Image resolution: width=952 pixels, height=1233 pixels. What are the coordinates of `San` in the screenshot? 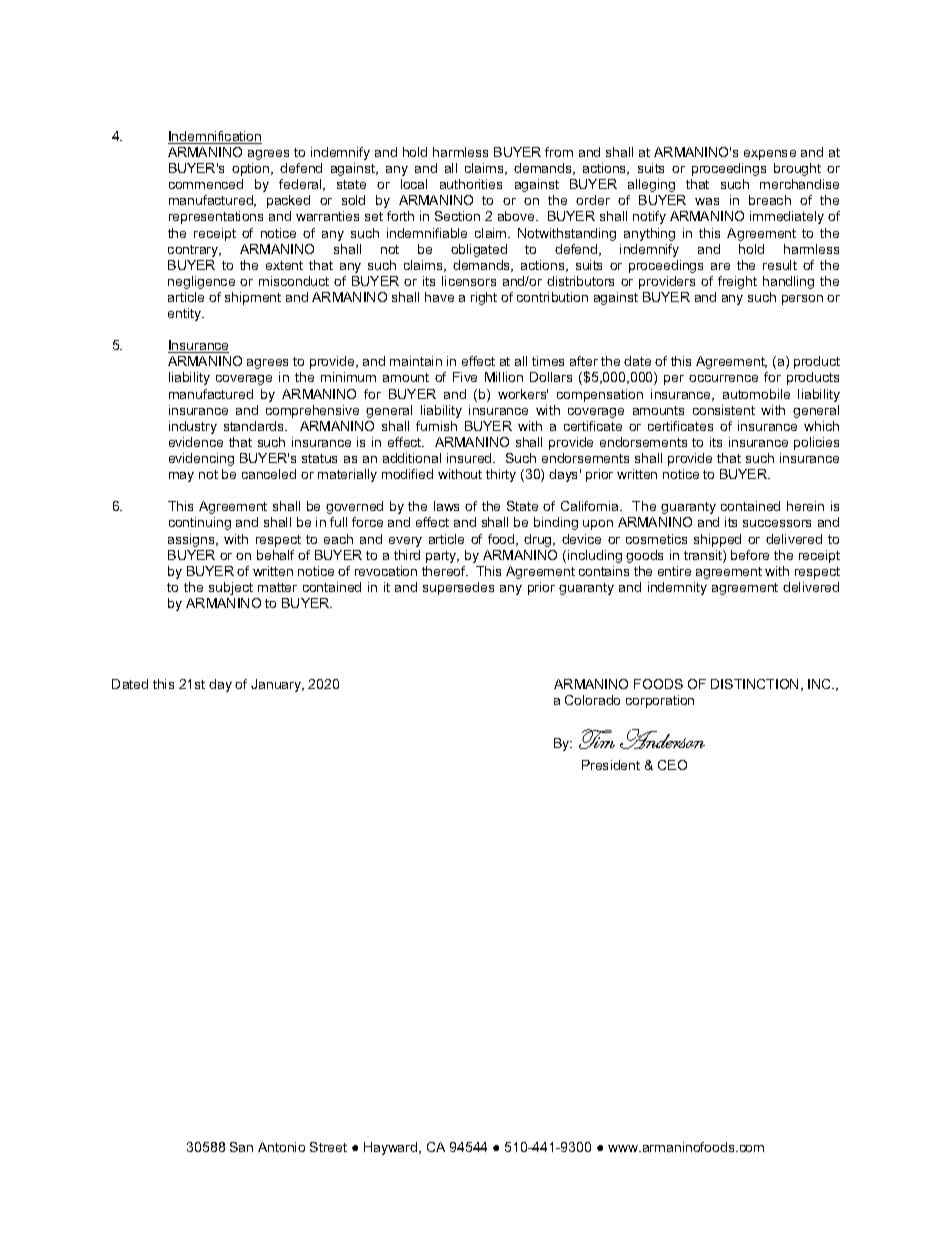 It's located at (241, 1147).
